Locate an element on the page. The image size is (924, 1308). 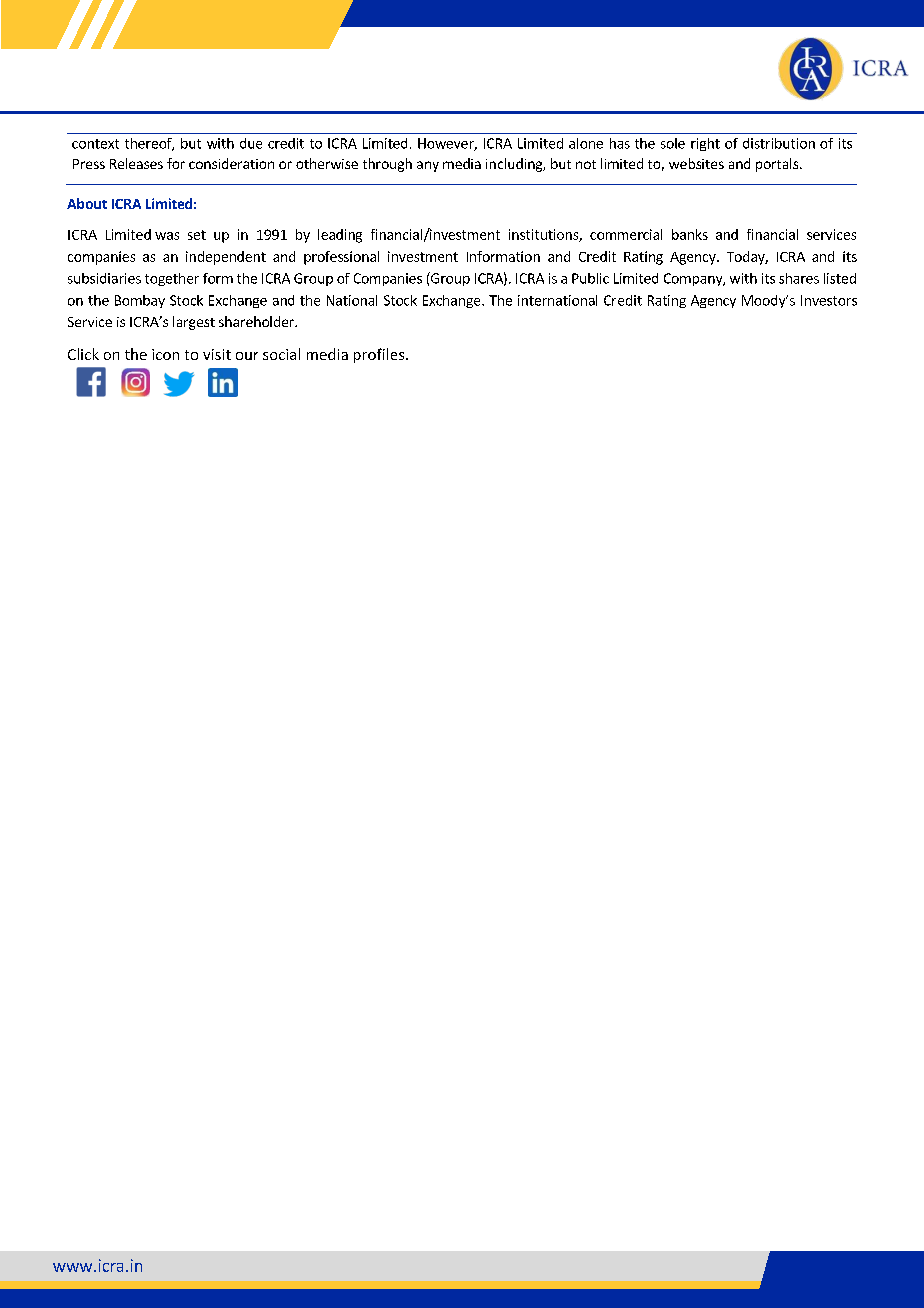
leading is located at coordinates (340, 236).
